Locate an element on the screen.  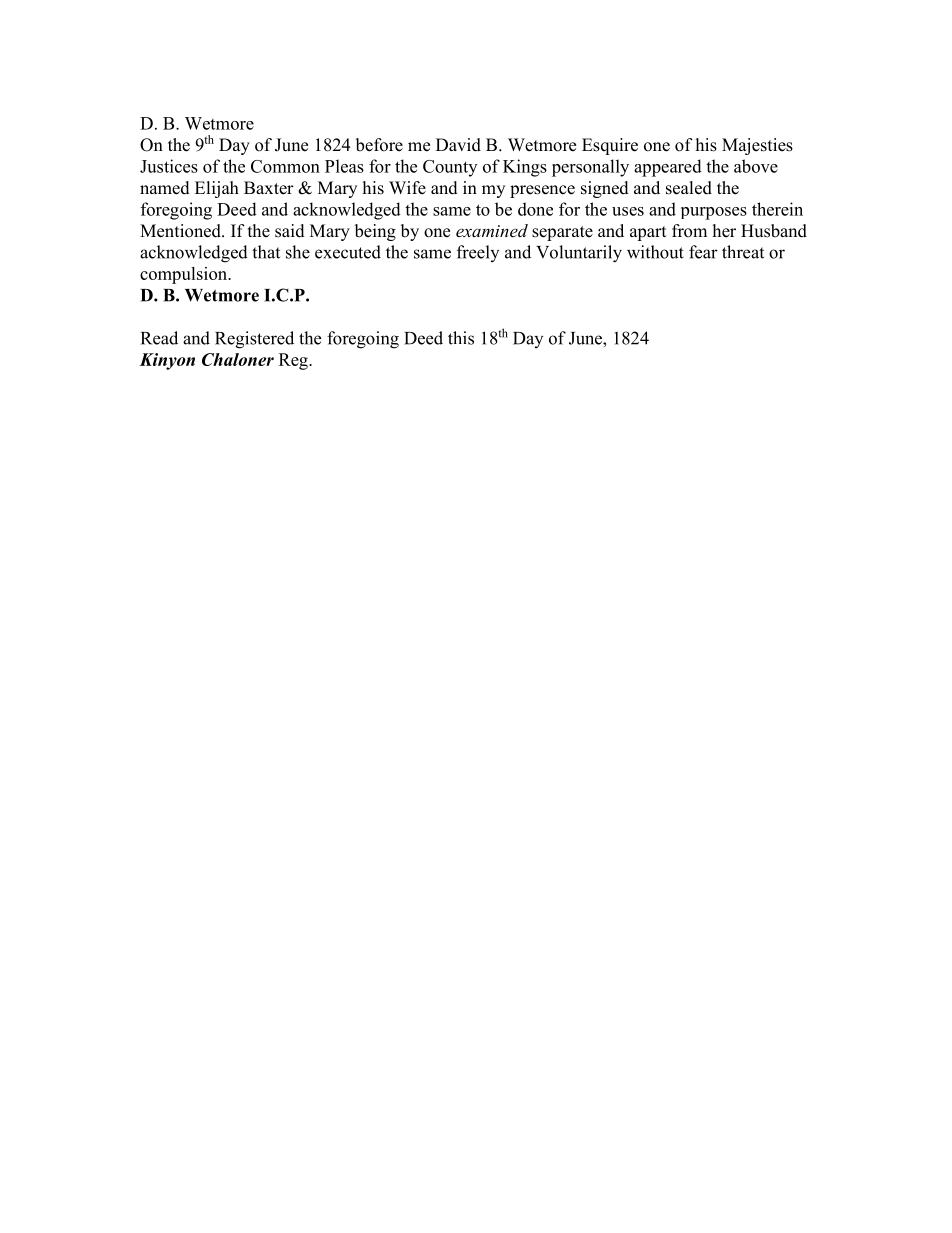
fear is located at coordinates (703, 252).
